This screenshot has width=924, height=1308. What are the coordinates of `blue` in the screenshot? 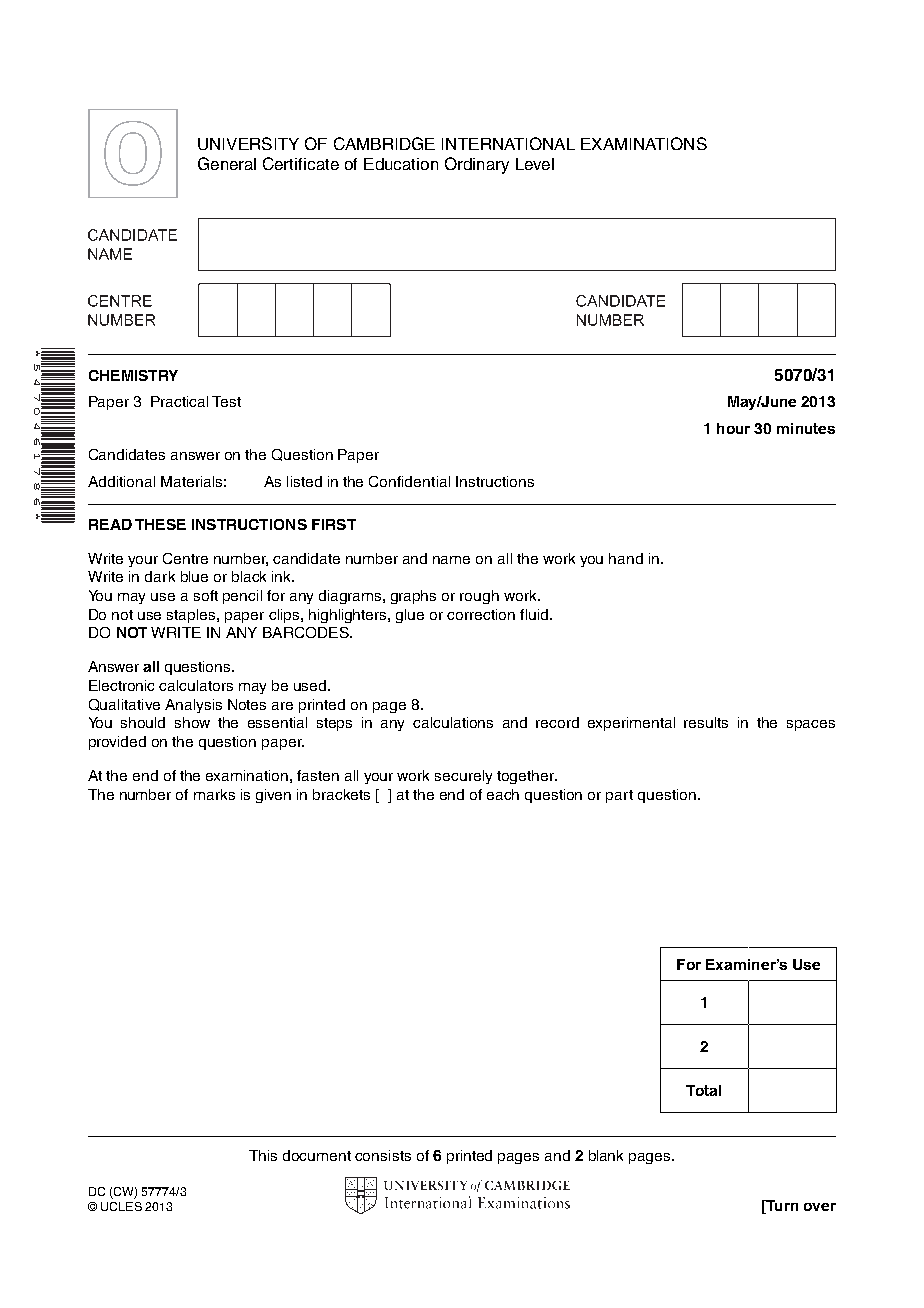 It's located at (194, 576).
